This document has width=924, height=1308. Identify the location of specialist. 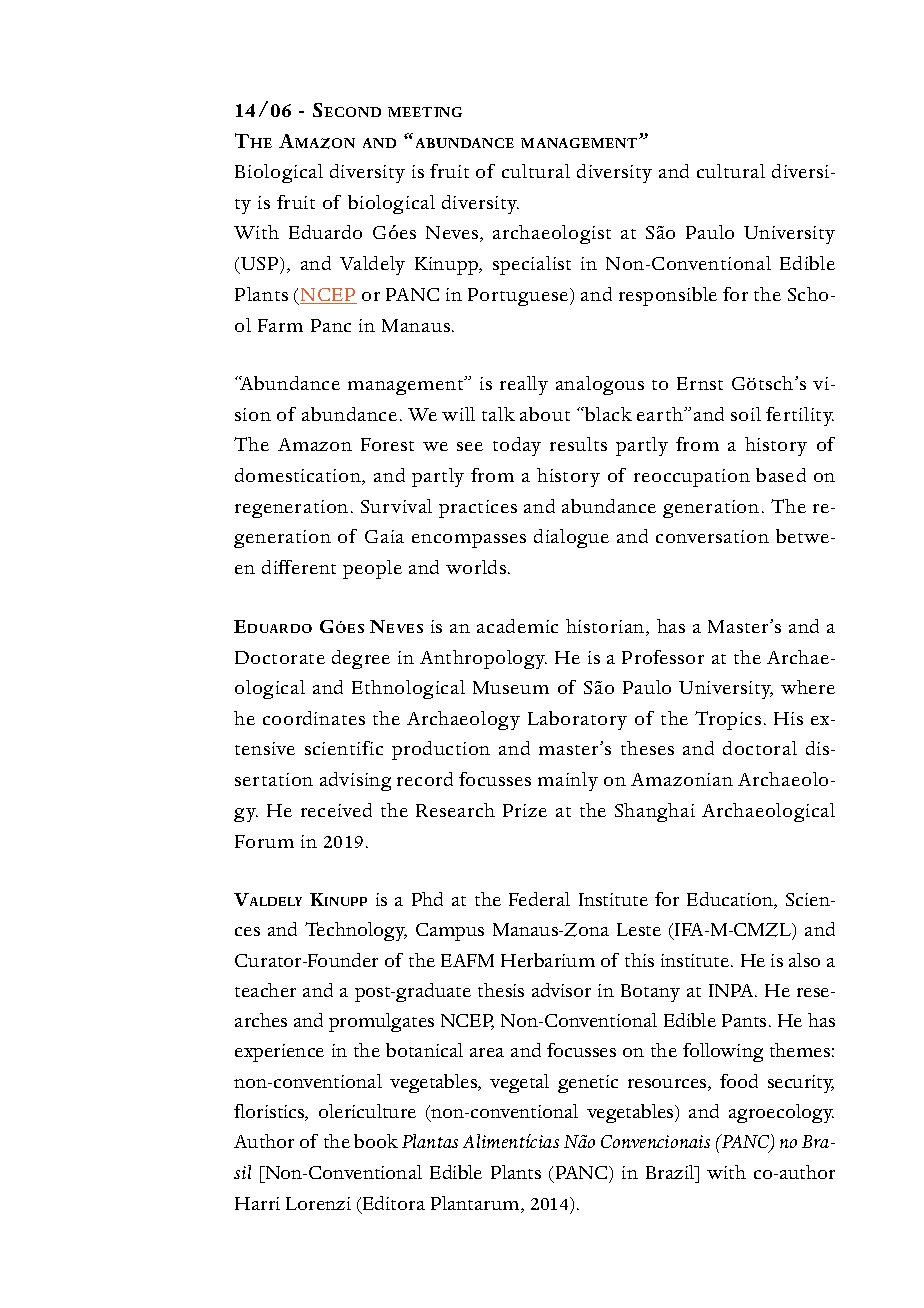
(532, 265).
